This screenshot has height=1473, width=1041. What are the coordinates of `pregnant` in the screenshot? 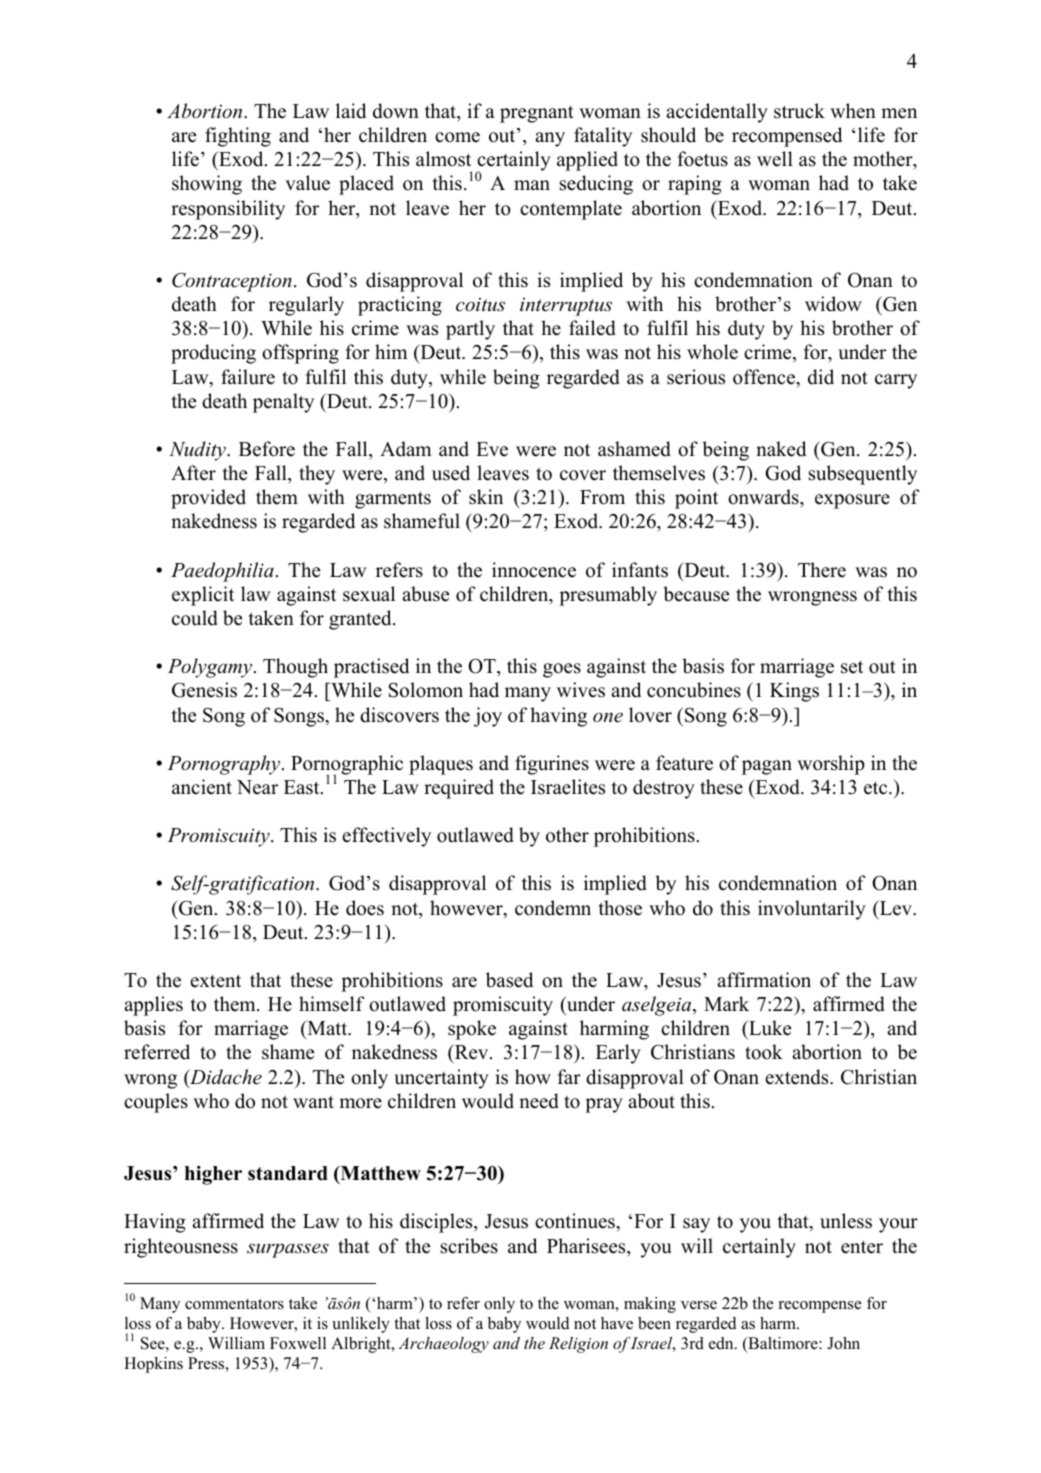 It's located at (537, 114).
